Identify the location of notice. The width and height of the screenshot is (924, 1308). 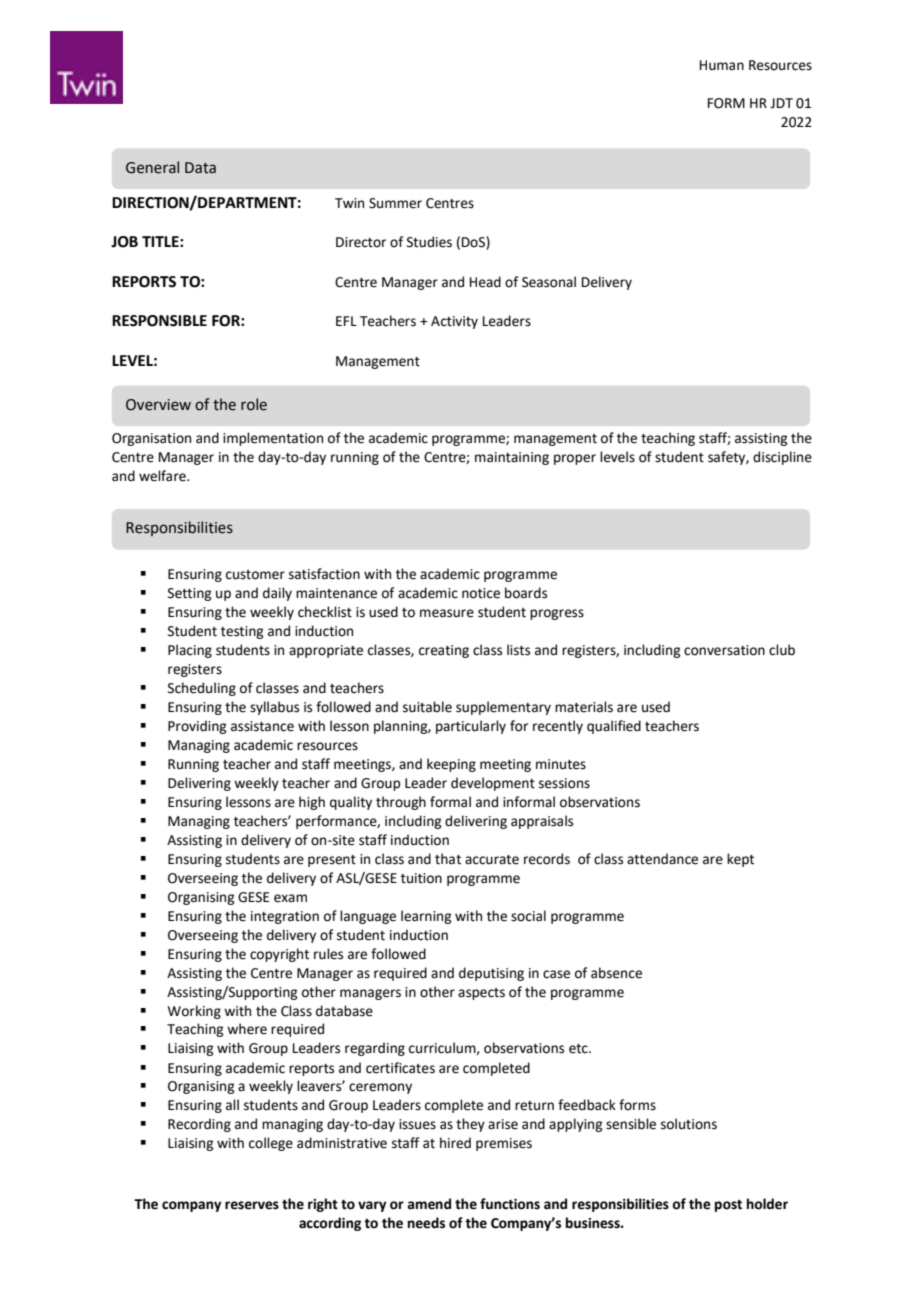
(481, 593).
